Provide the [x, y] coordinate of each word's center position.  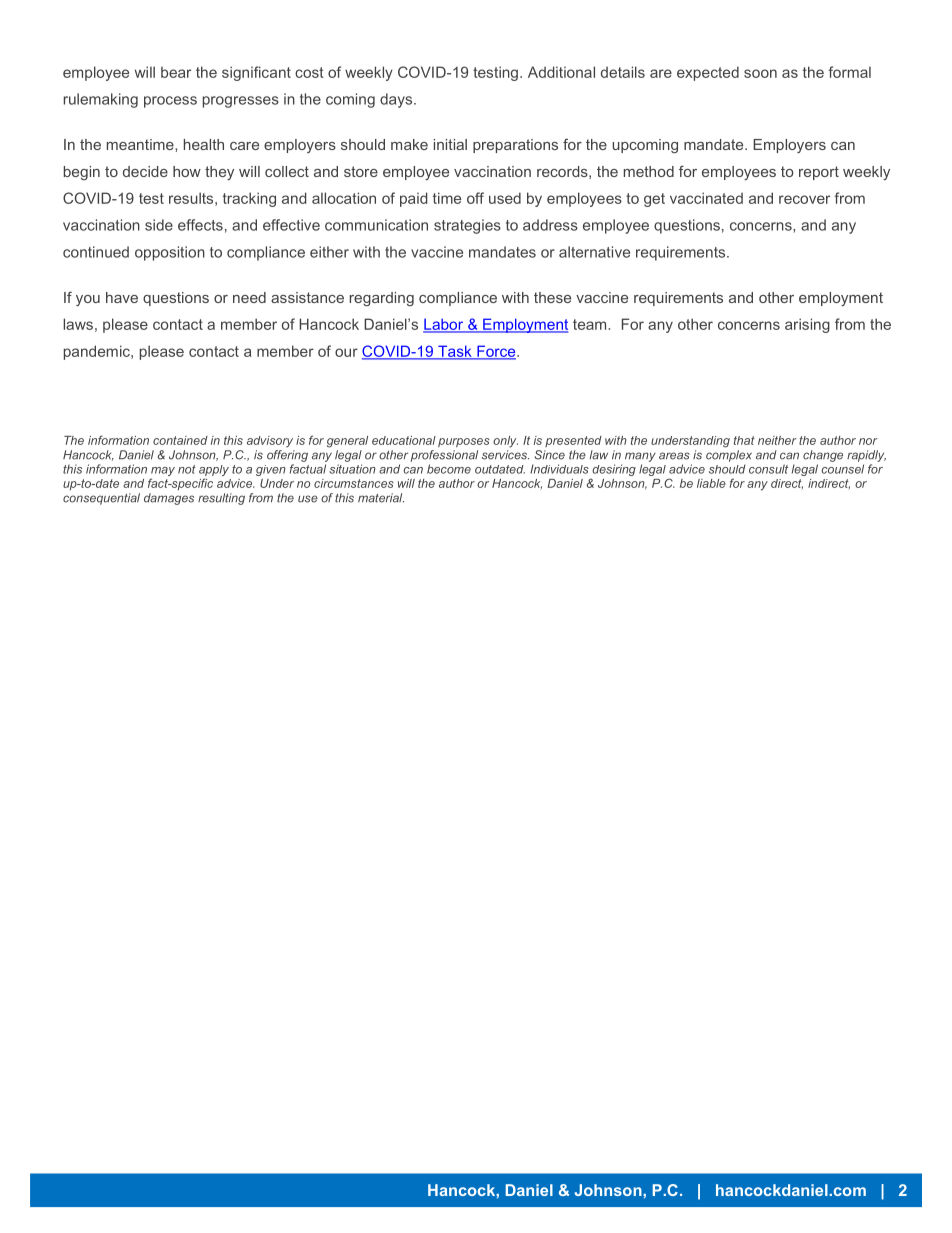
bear [176, 72]
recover [804, 199]
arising [807, 325]
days [397, 100]
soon [760, 73]
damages [169, 499]
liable [711, 483]
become [449, 469]
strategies [467, 226]
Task [455, 352]
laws [78, 324]
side [159, 225]
